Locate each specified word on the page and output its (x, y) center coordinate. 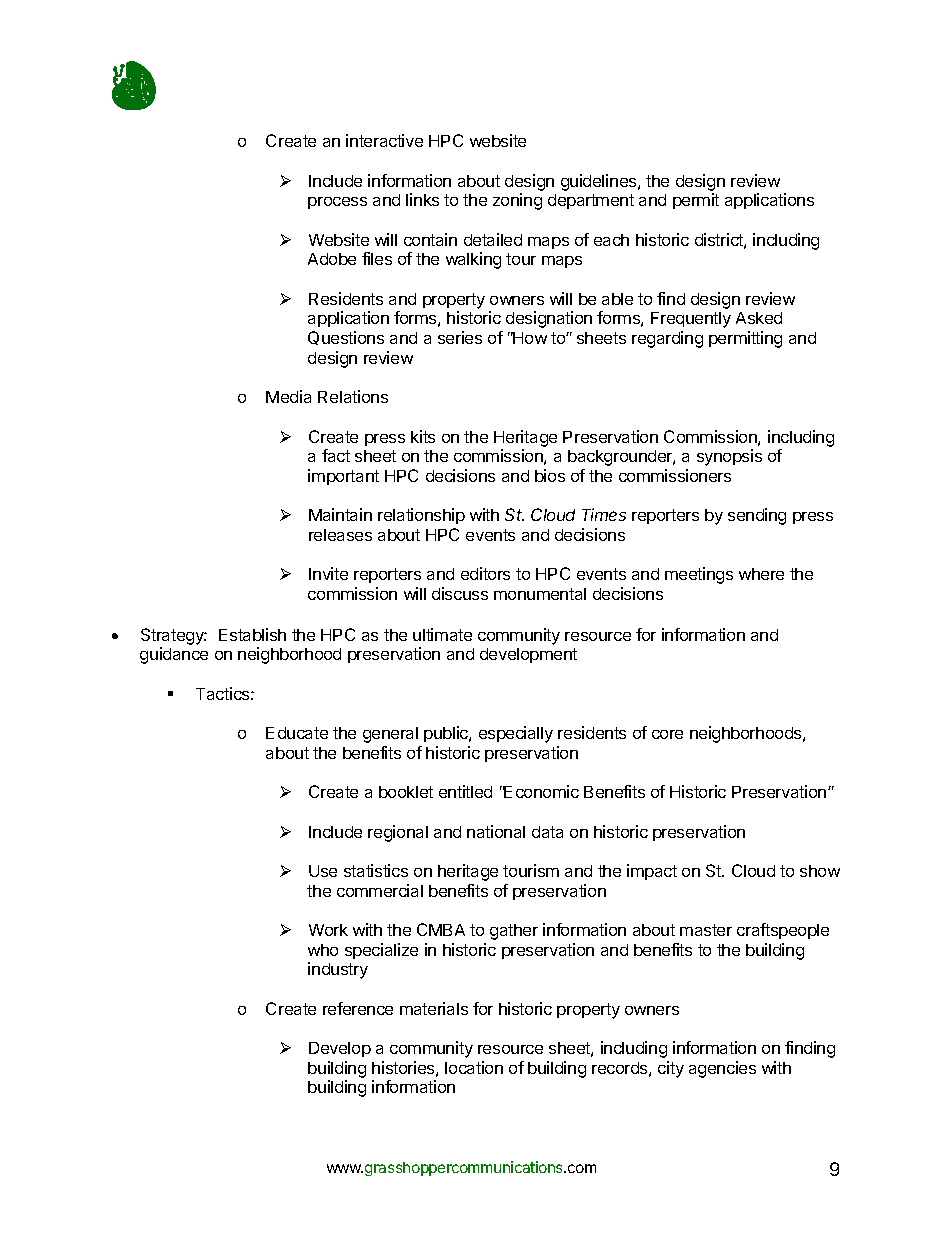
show (820, 871)
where (761, 574)
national (496, 831)
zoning (517, 201)
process (337, 203)
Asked (759, 318)
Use (323, 871)
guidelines (600, 182)
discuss (460, 593)
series (460, 337)
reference (358, 1008)
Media (288, 396)
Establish (252, 634)
